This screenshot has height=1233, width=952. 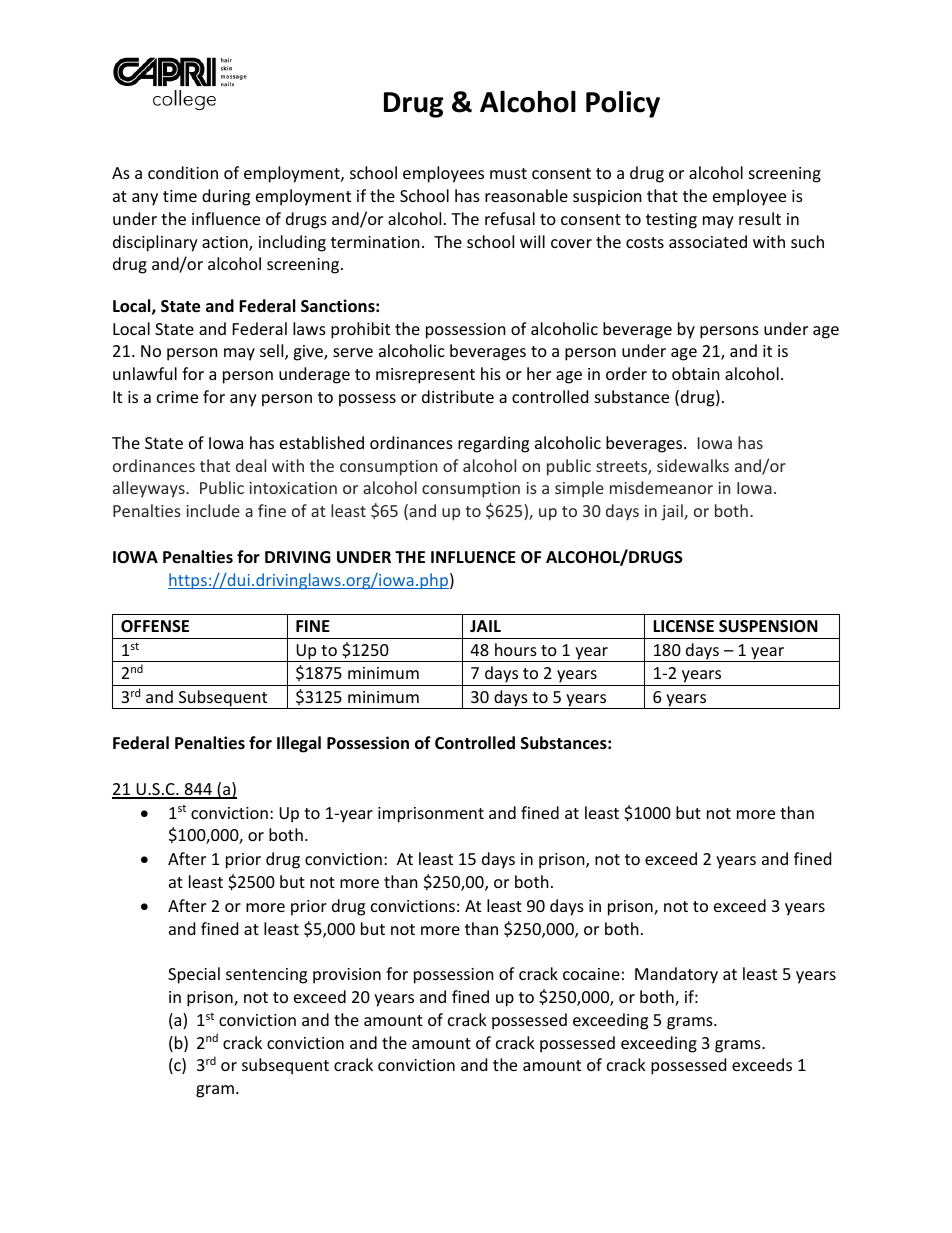 I want to click on must, so click(x=508, y=173).
